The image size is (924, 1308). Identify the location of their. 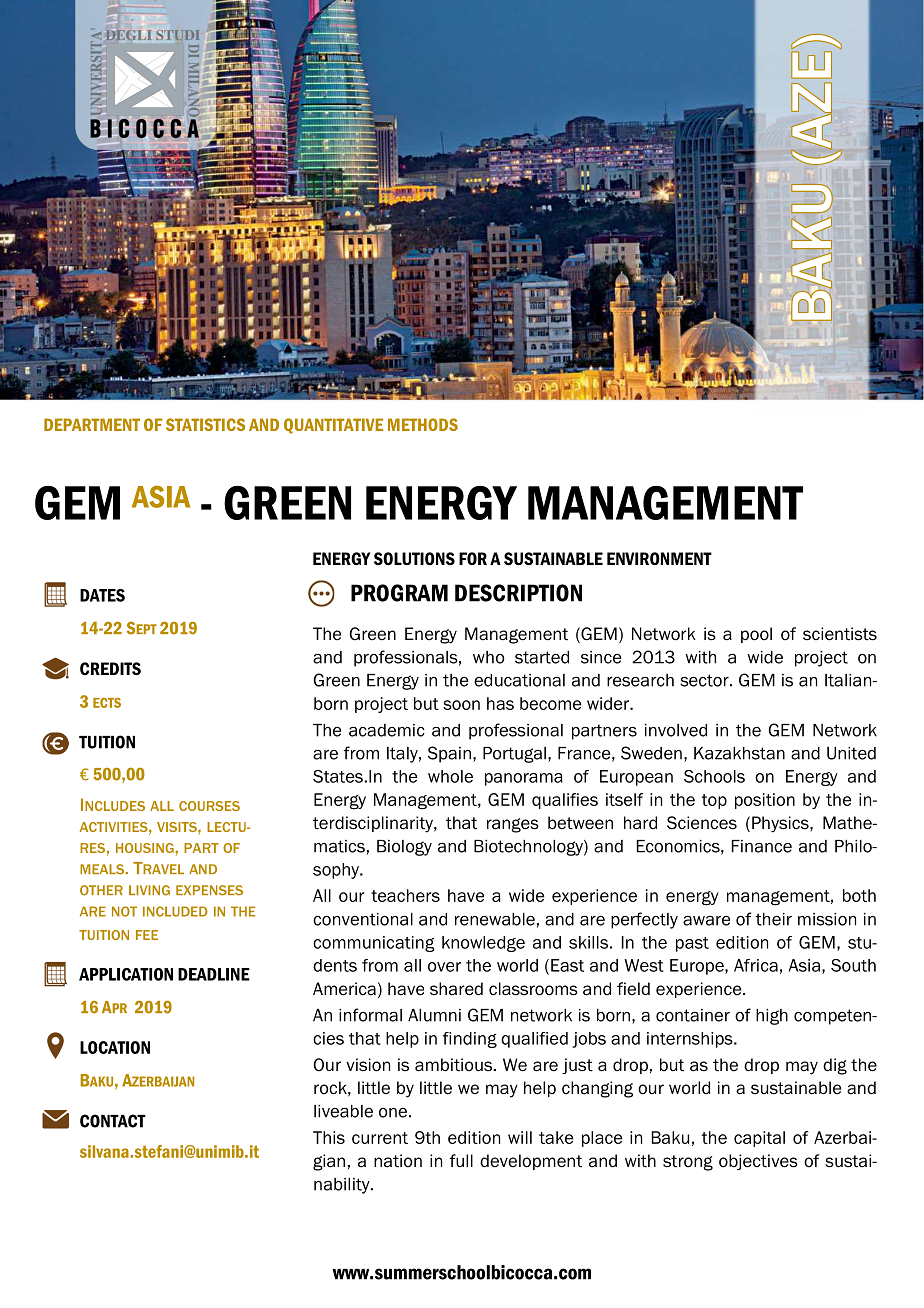
(773, 919).
